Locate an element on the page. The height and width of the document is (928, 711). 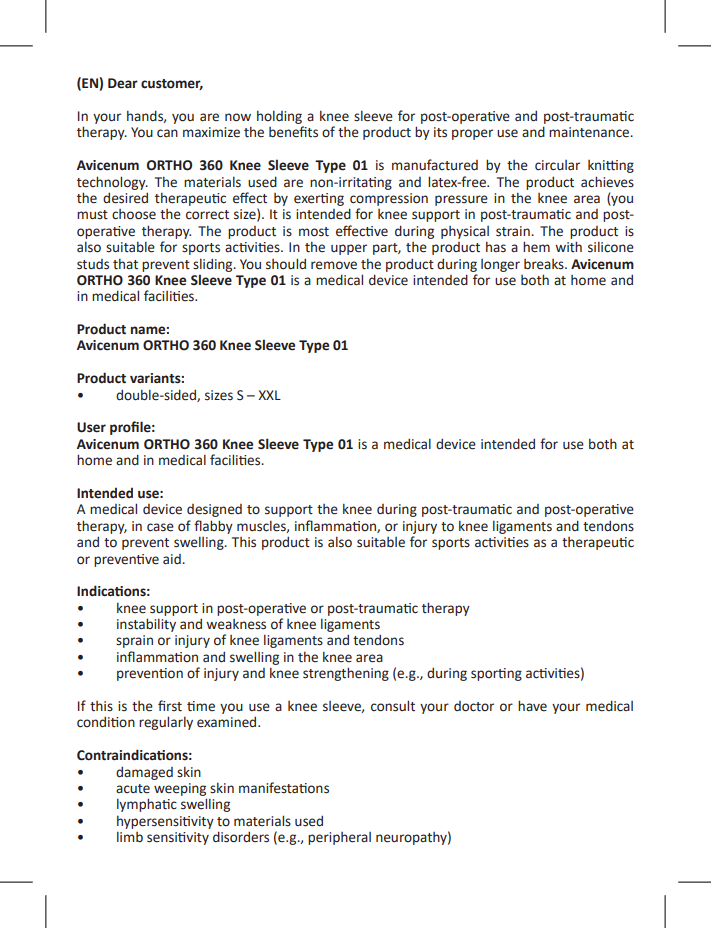
flabby is located at coordinates (213, 527).
